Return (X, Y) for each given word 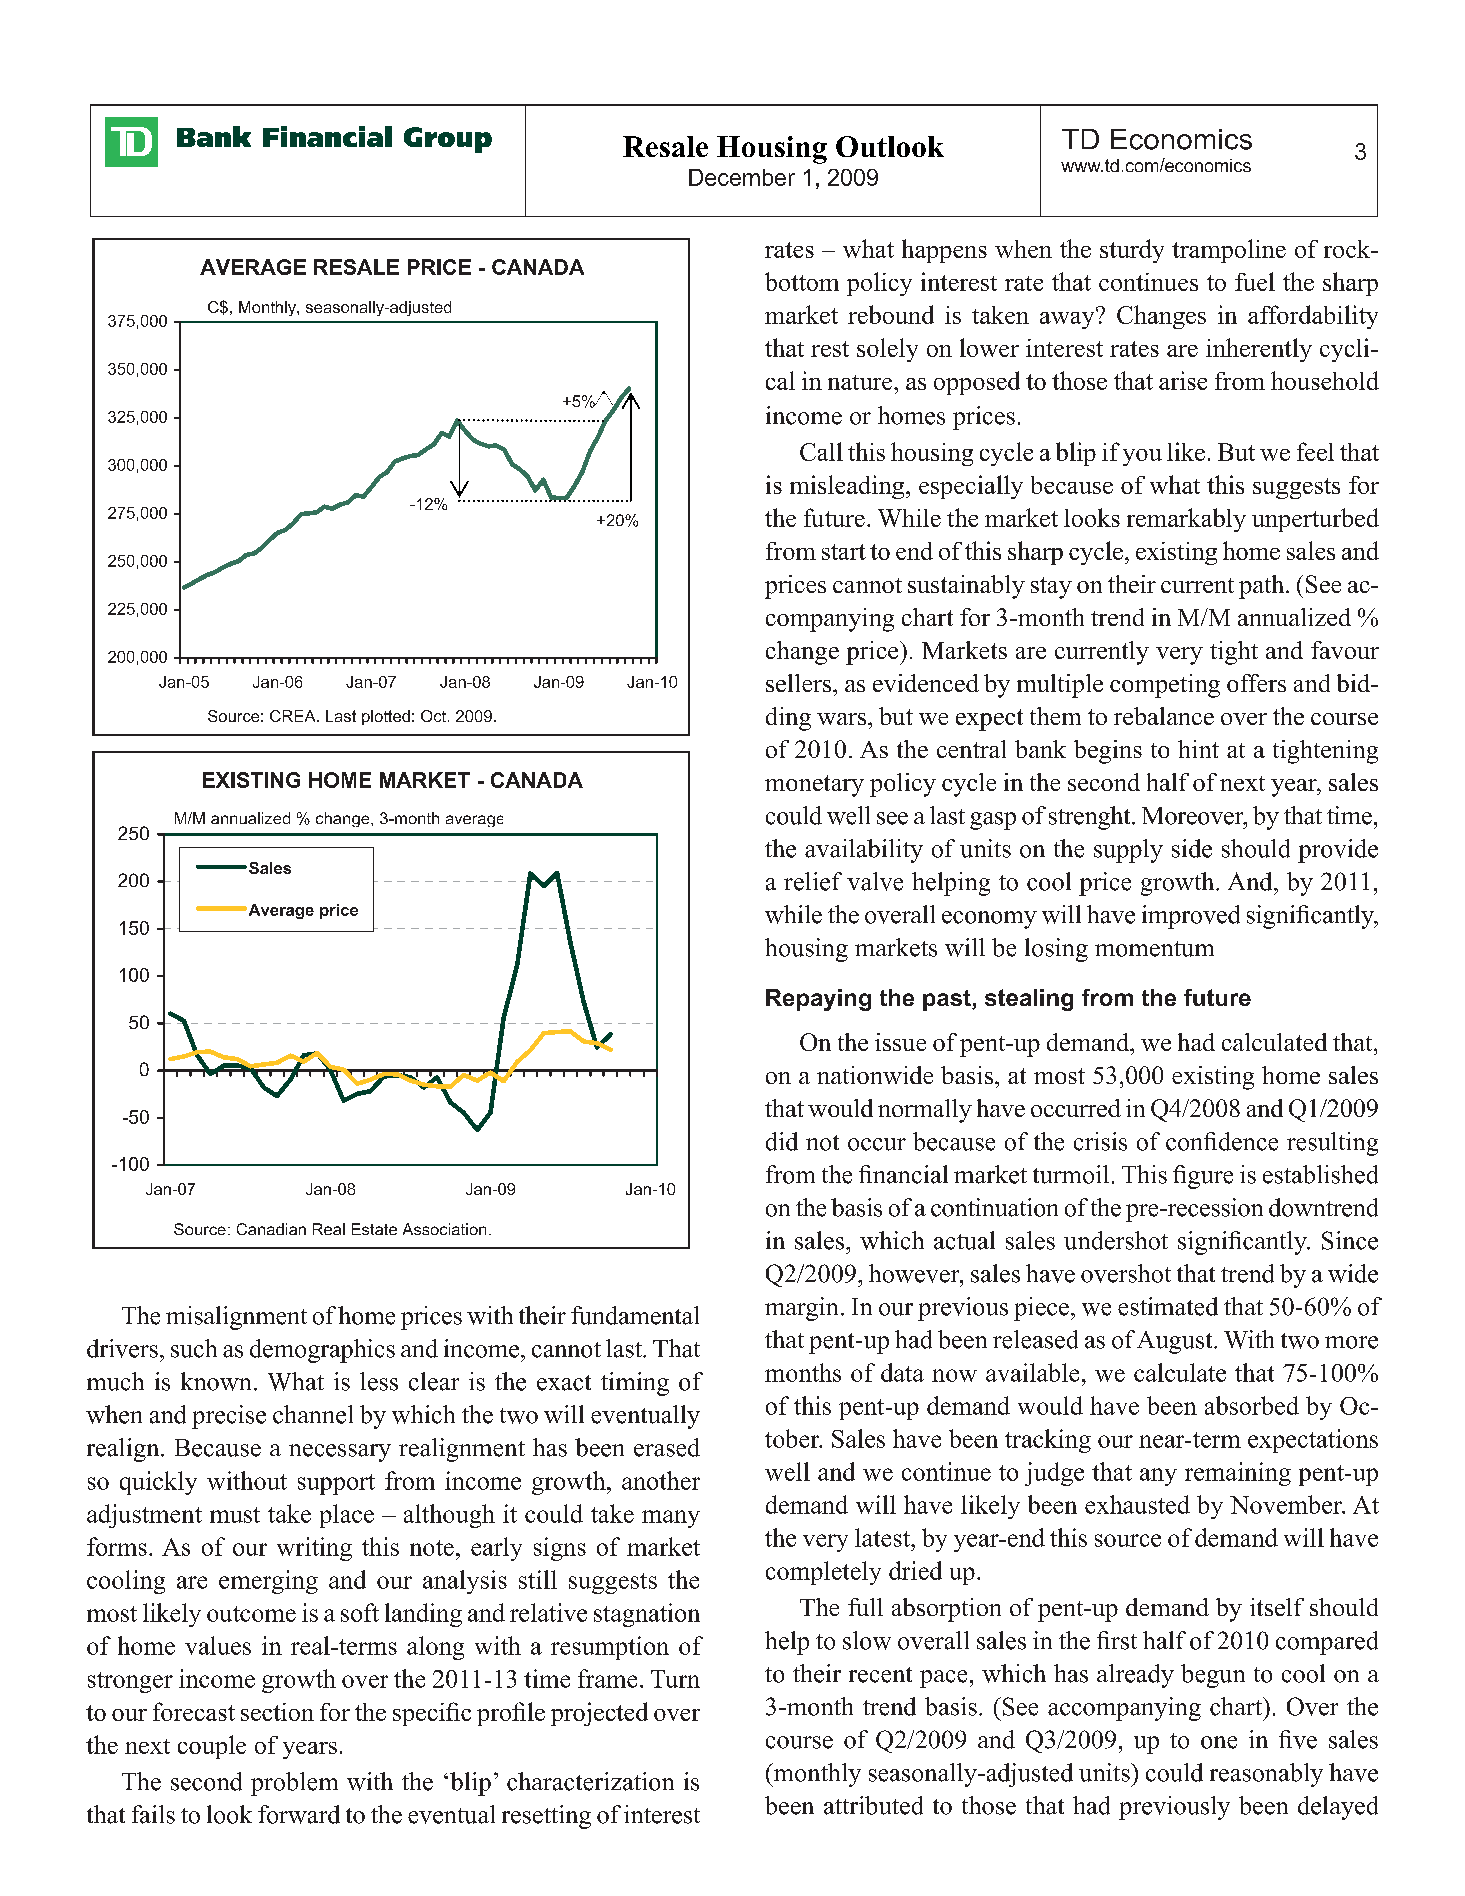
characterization (590, 1781)
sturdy (1132, 251)
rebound (891, 314)
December (742, 177)
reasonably (1266, 1775)
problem (294, 1784)
